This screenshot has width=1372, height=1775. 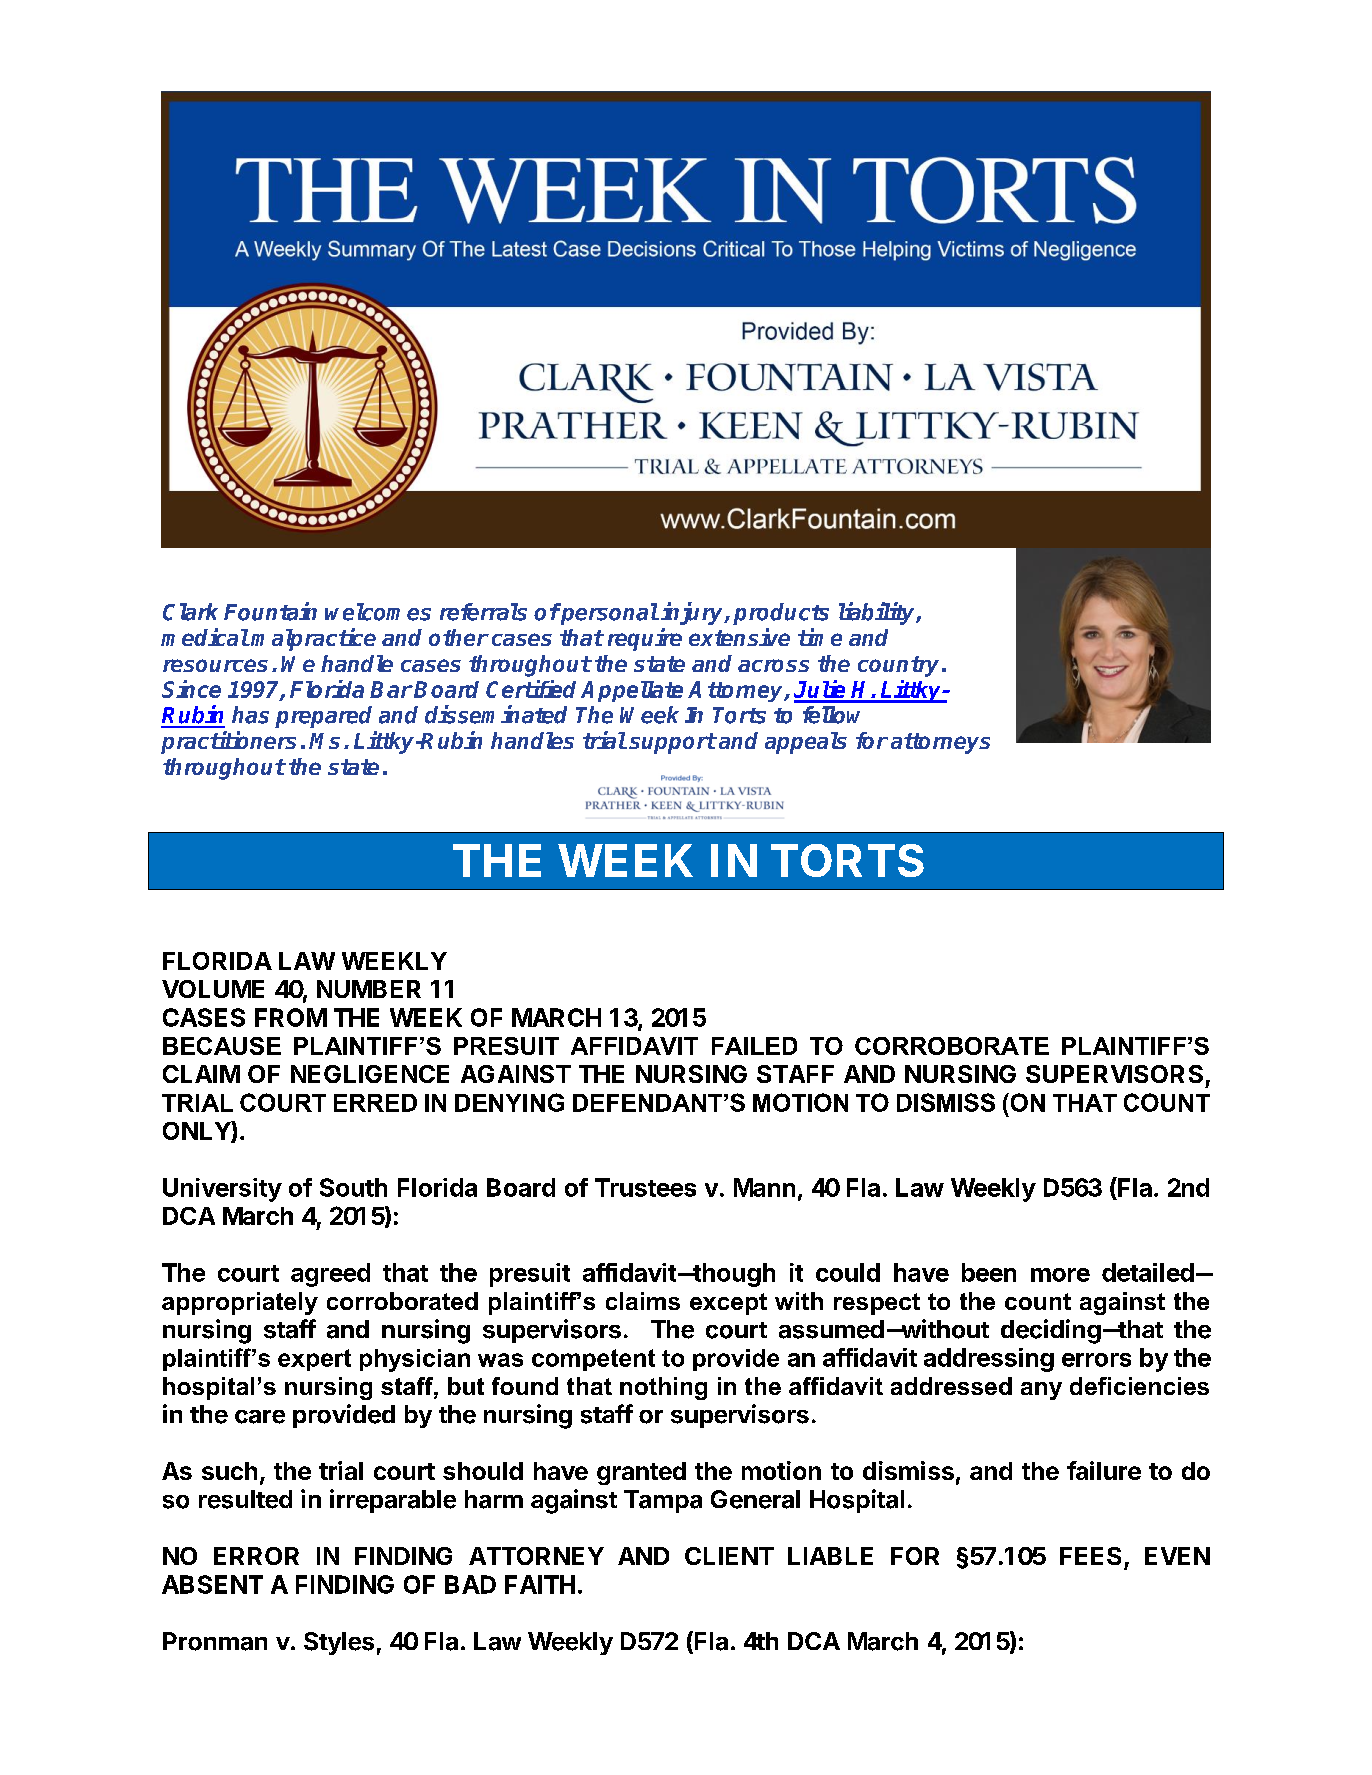 What do you see at coordinates (820, 637) in the screenshot?
I see `time` at bounding box center [820, 637].
